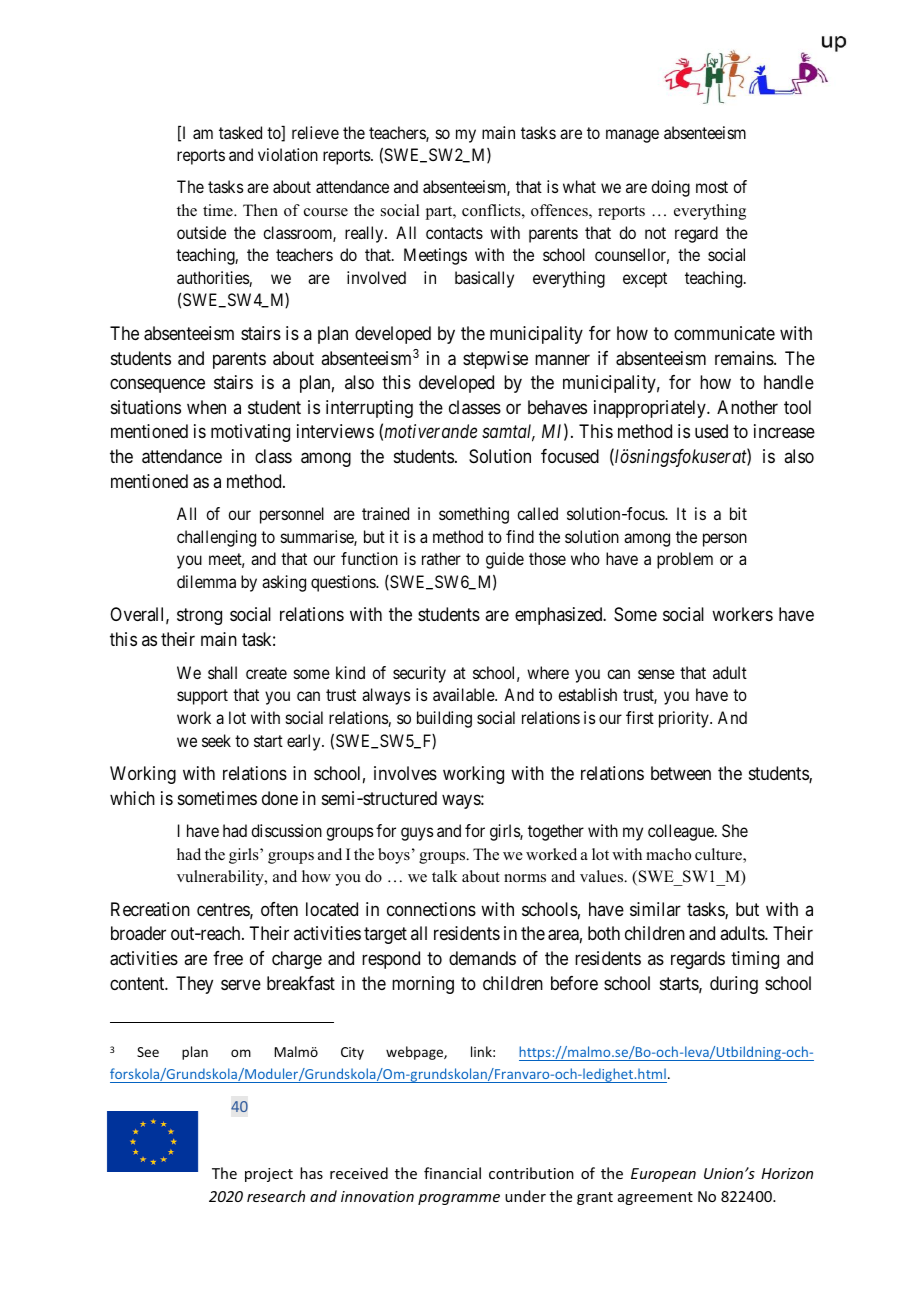 This screenshot has height=1308, width=924. Describe the element at coordinates (712, 187) in the screenshot. I see `most` at that location.
